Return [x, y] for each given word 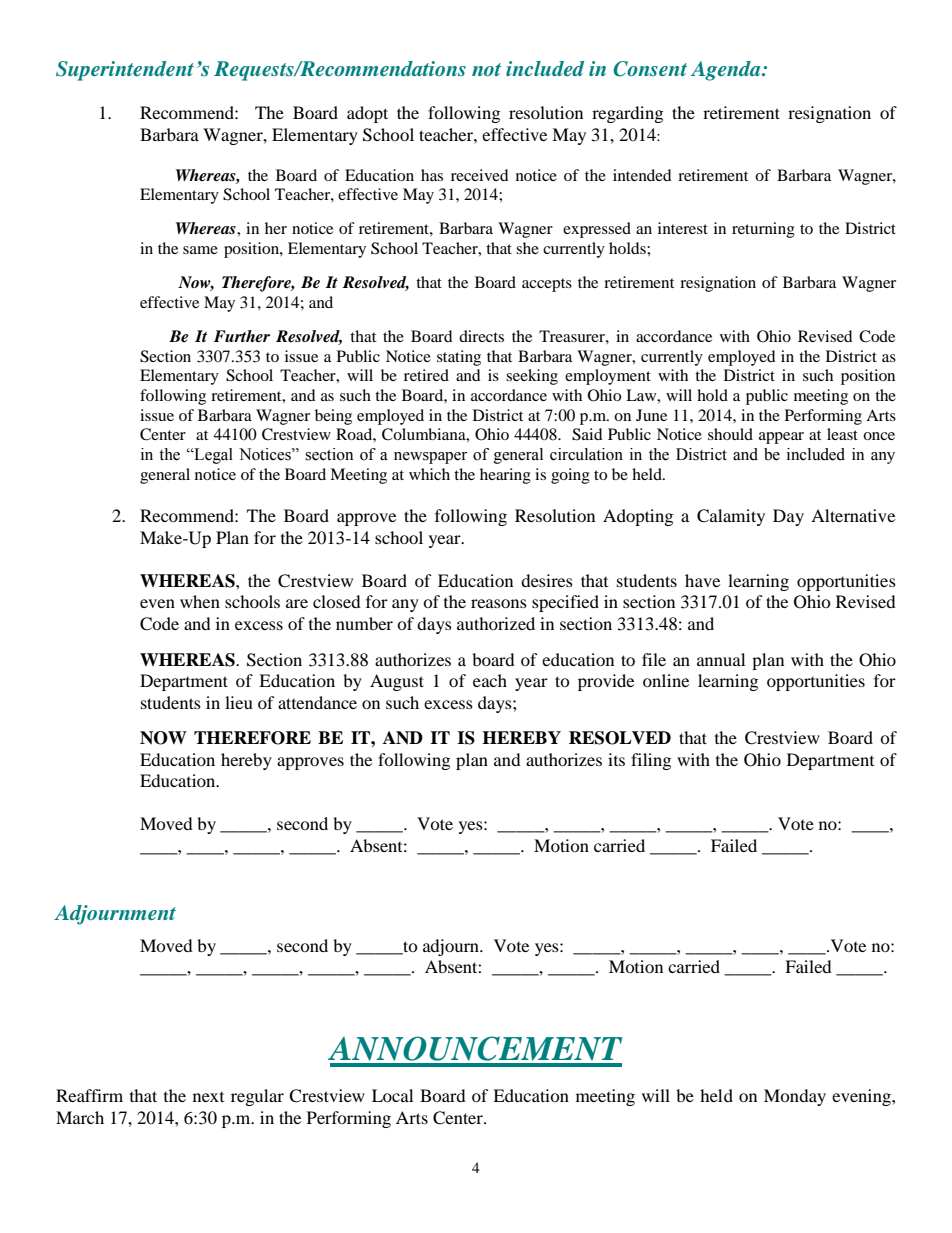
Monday [795, 1097]
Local [392, 1095]
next [208, 1097]
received [480, 175]
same [200, 250]
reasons [499, 603]
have [702, 580]
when [200, 601]
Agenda [727, 71]
